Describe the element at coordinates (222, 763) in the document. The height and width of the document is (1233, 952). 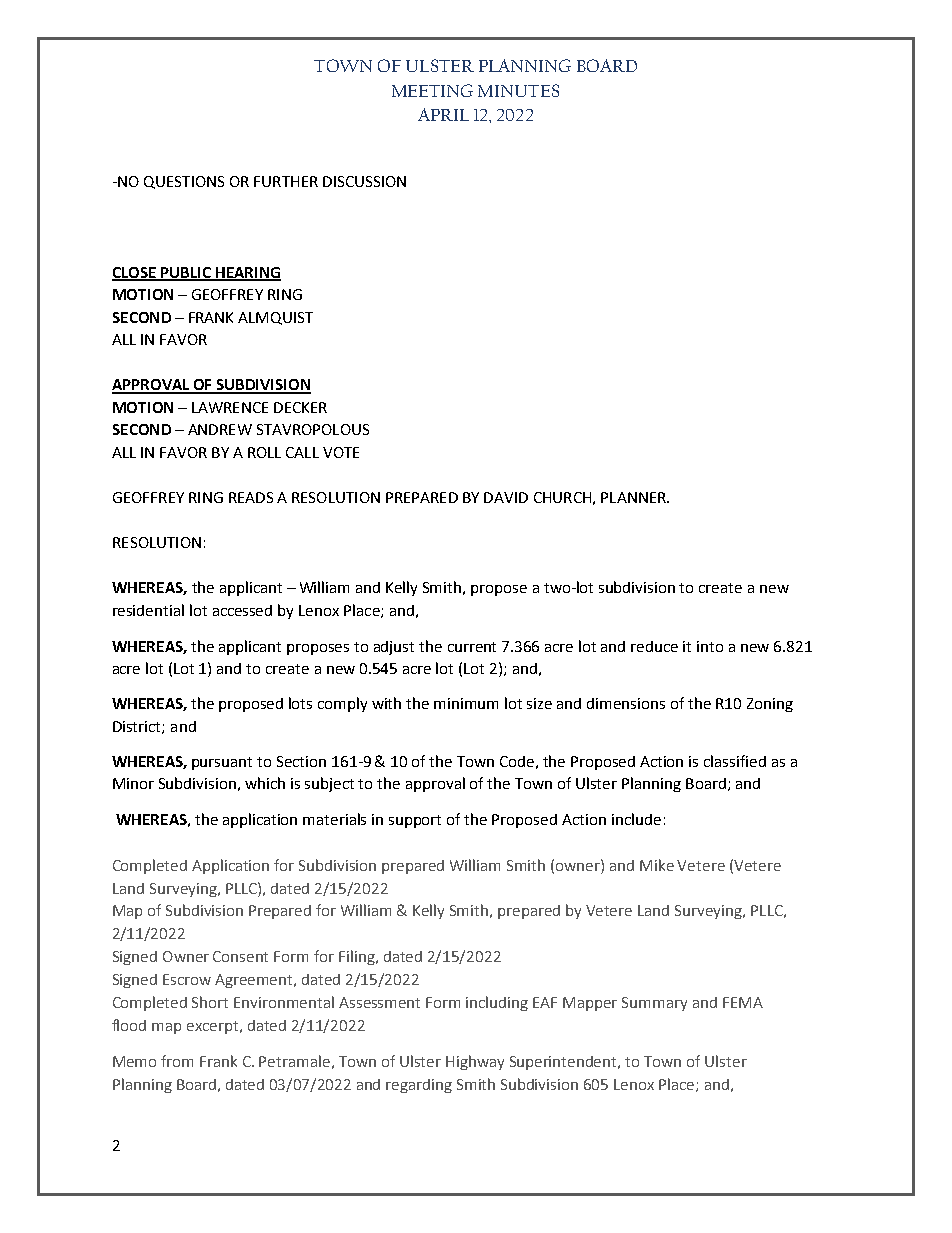
I see `pursuant` at that location.
